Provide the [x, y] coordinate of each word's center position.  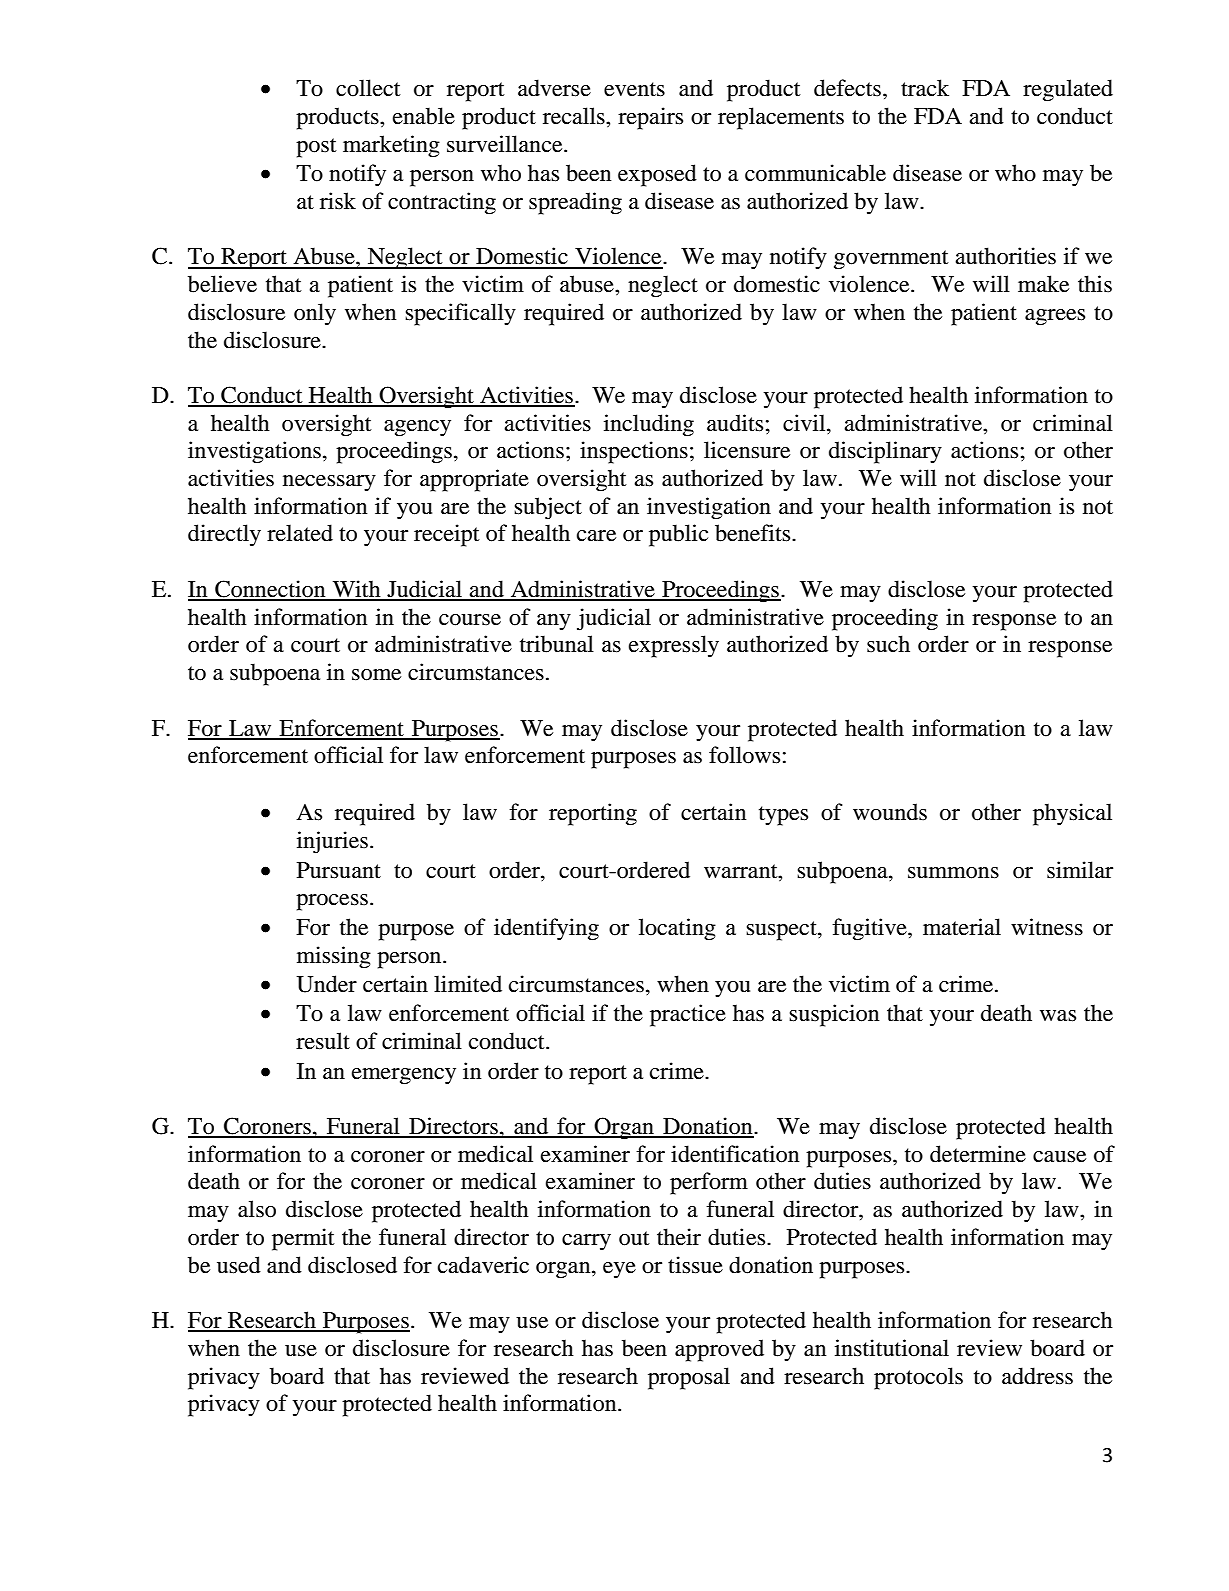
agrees [1055, 317]
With [356, 590]
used [239, 1265]
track [925, 88]
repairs [650, 118]
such [888, 644]
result [323, 1041]
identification [735, 1154]
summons [953, 873]
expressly [674, 646]
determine [978, 1154]
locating [677, 929]
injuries [332, 842]
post [316, 148]
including [649, 425]
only [315, 314]
